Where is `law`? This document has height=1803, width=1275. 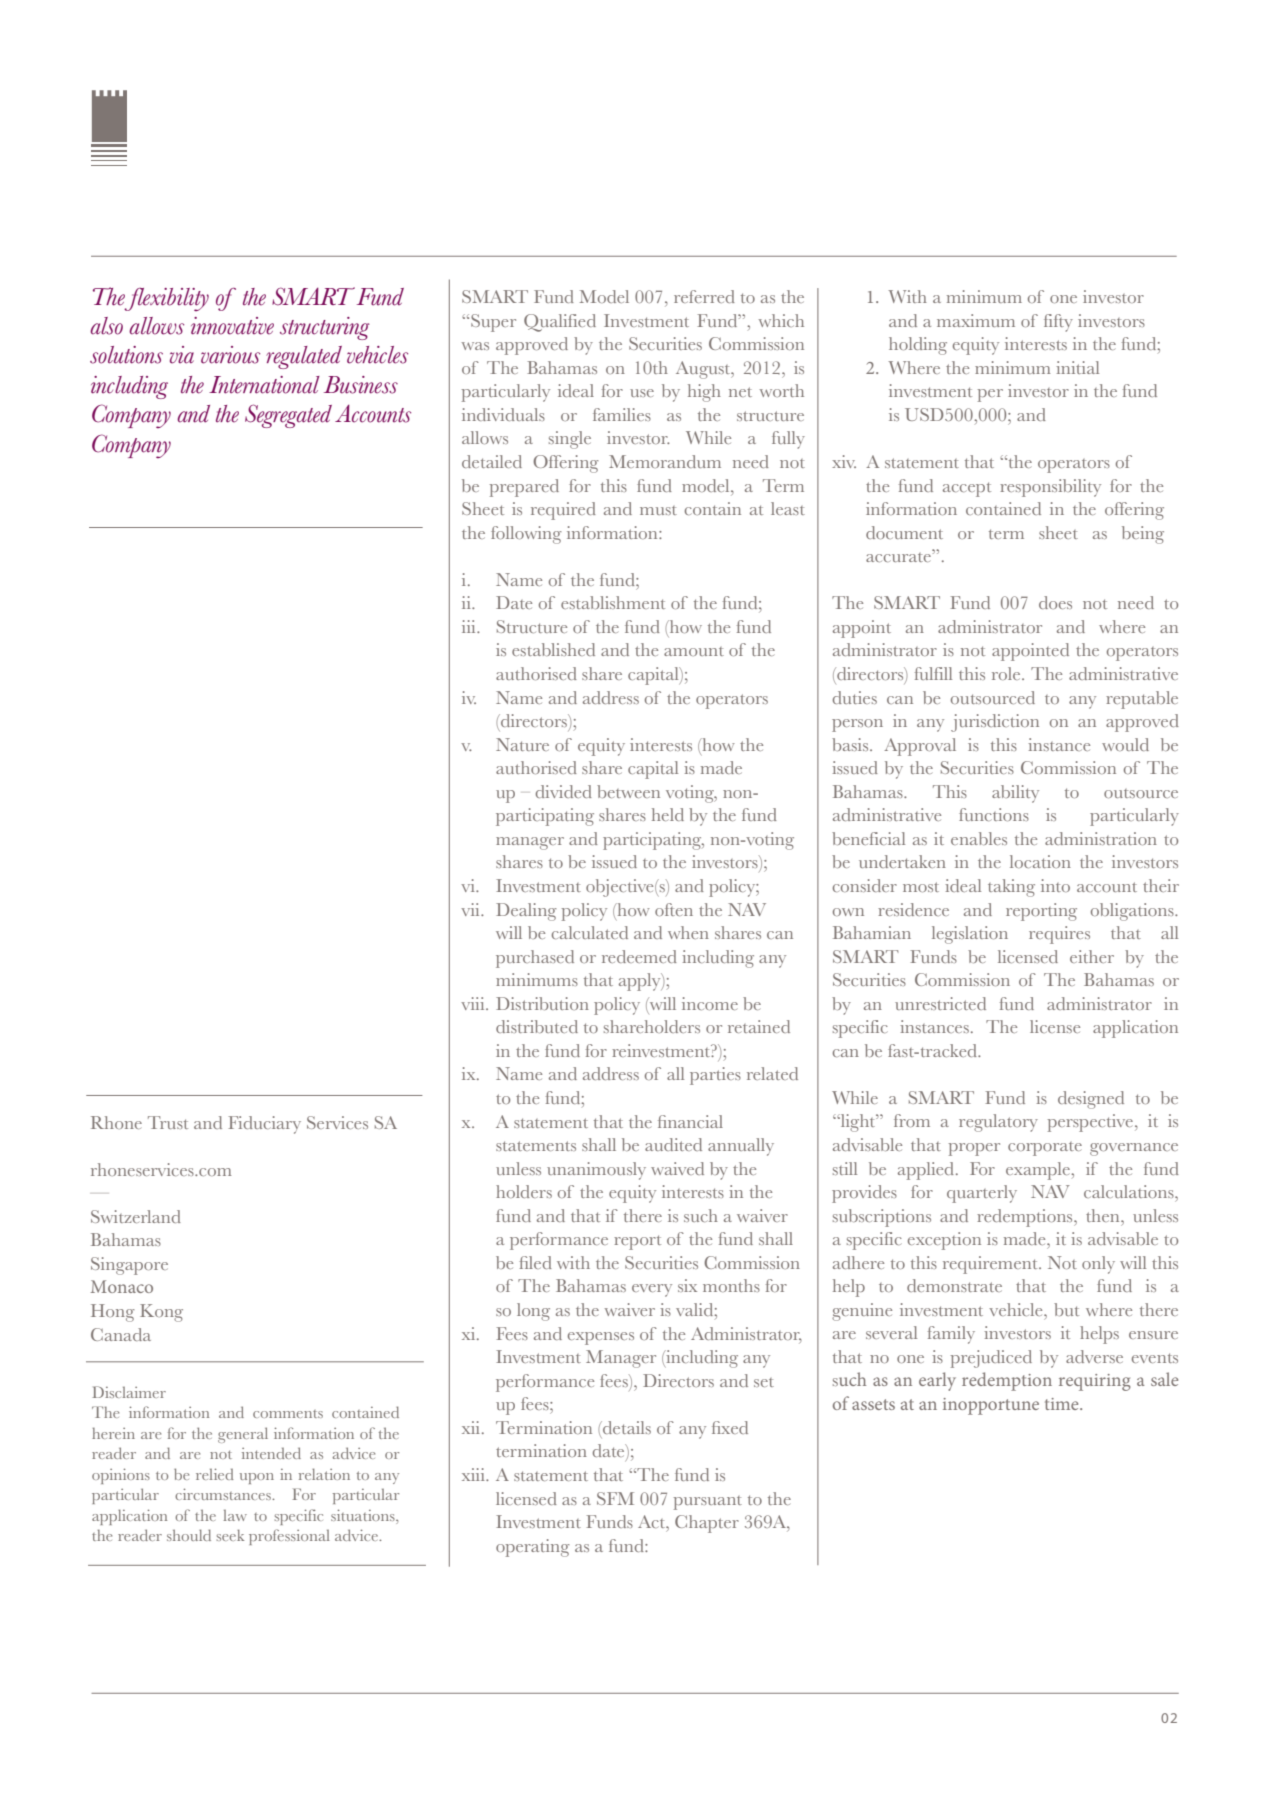 law is located at coordinates (235, 1515).
